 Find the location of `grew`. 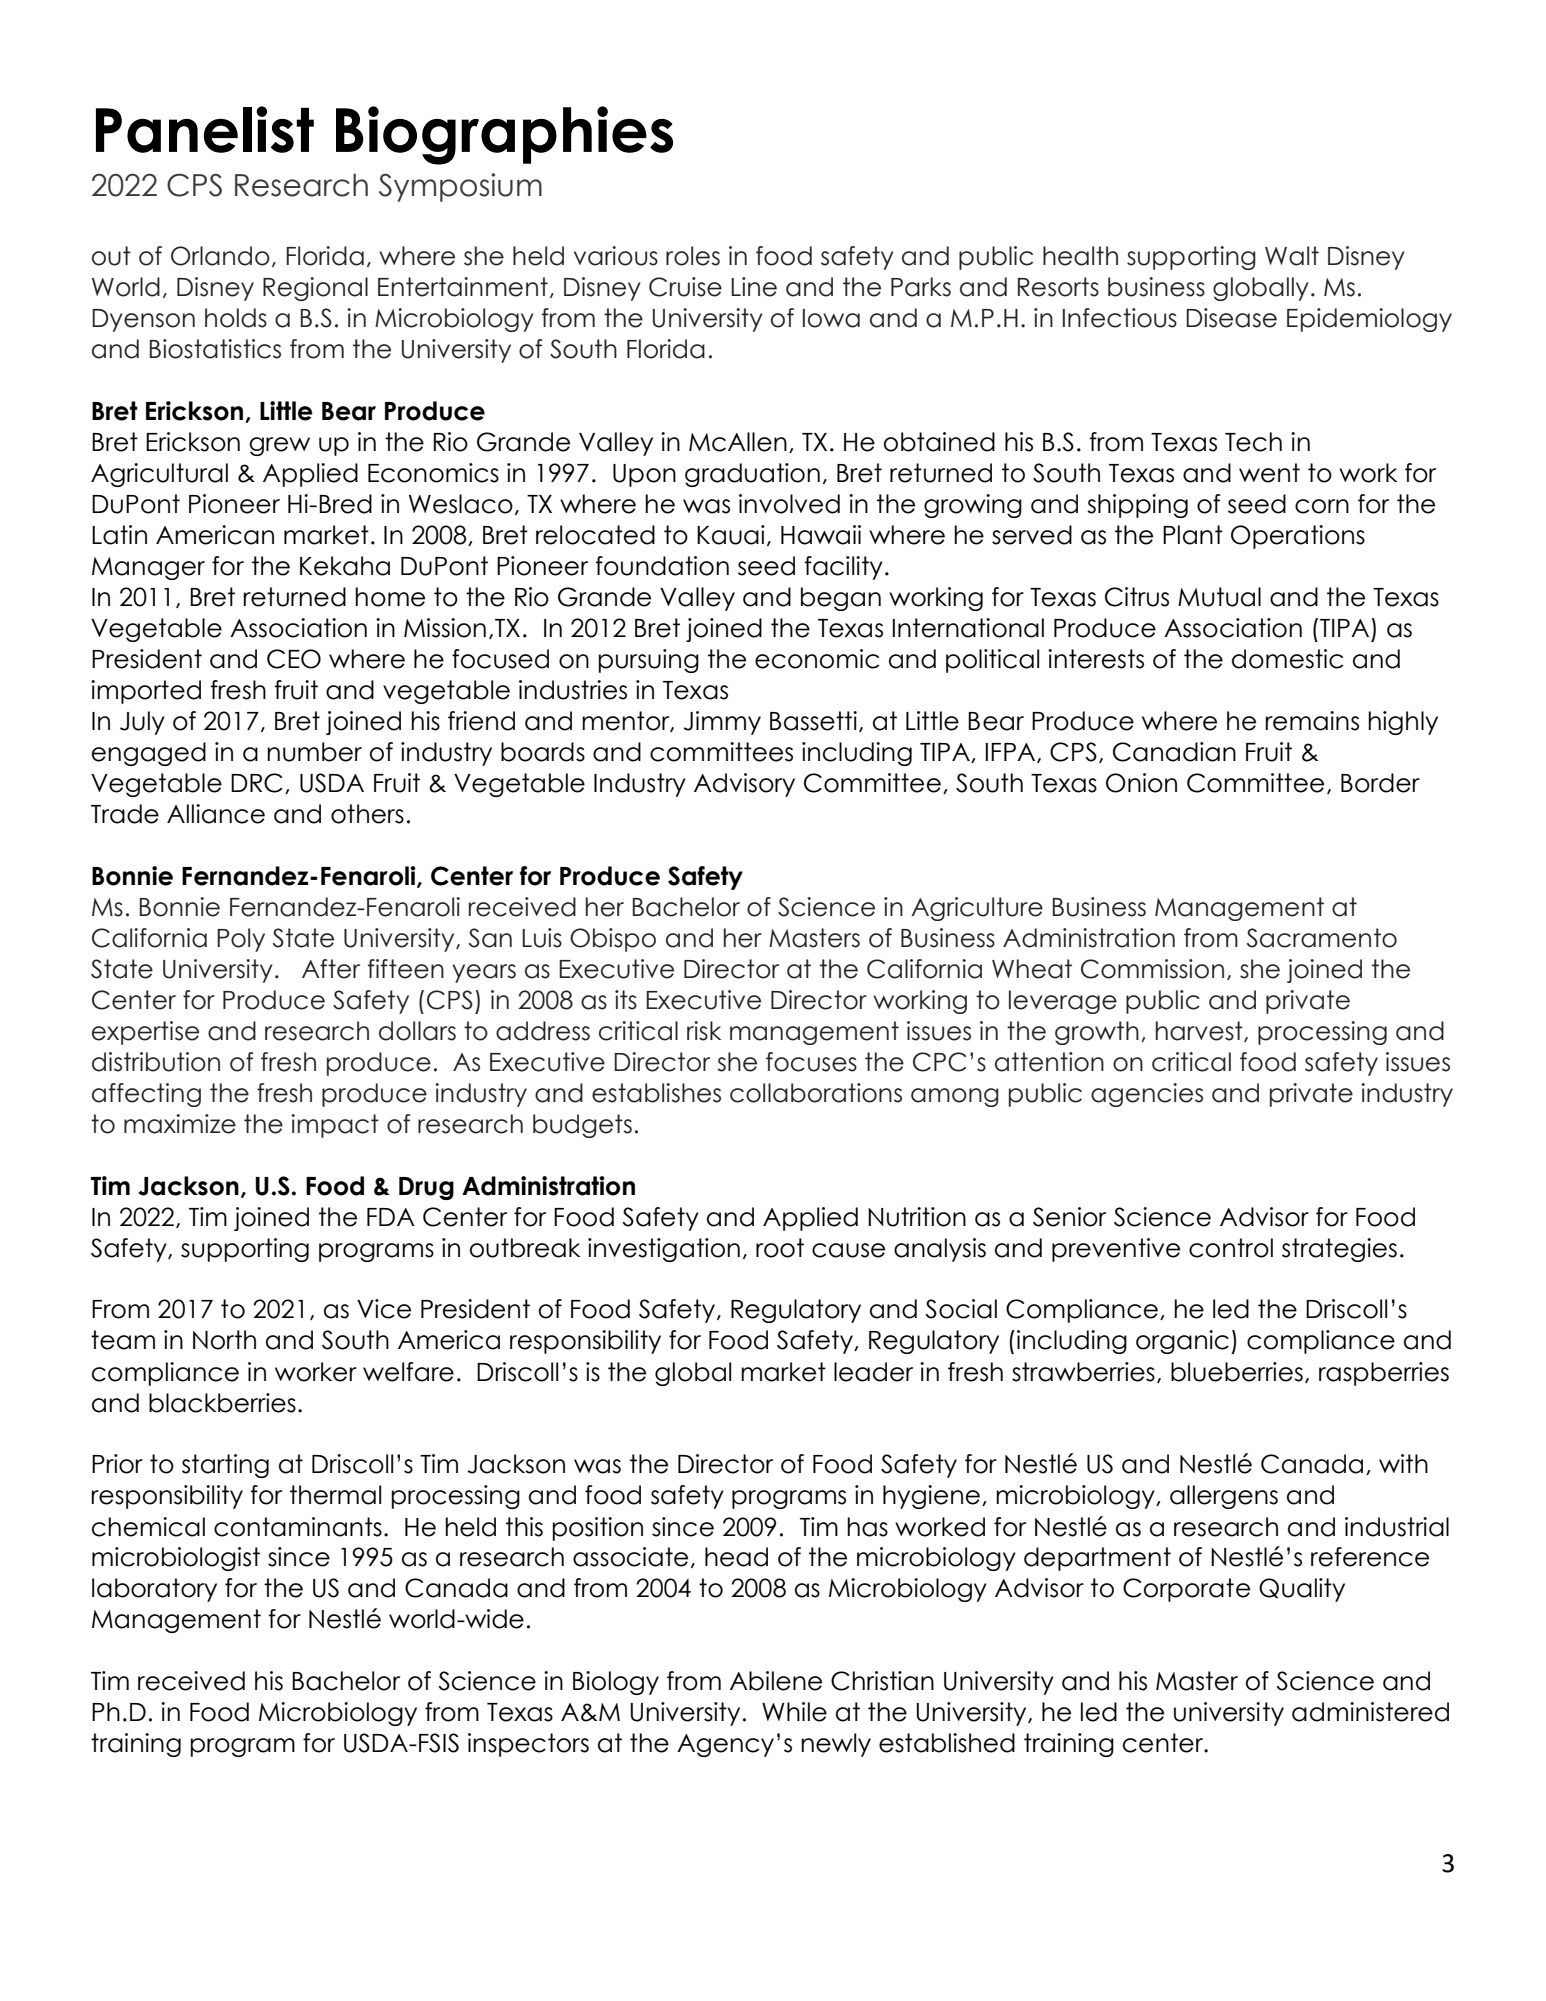

grew is located at coordinates (279, 446).
